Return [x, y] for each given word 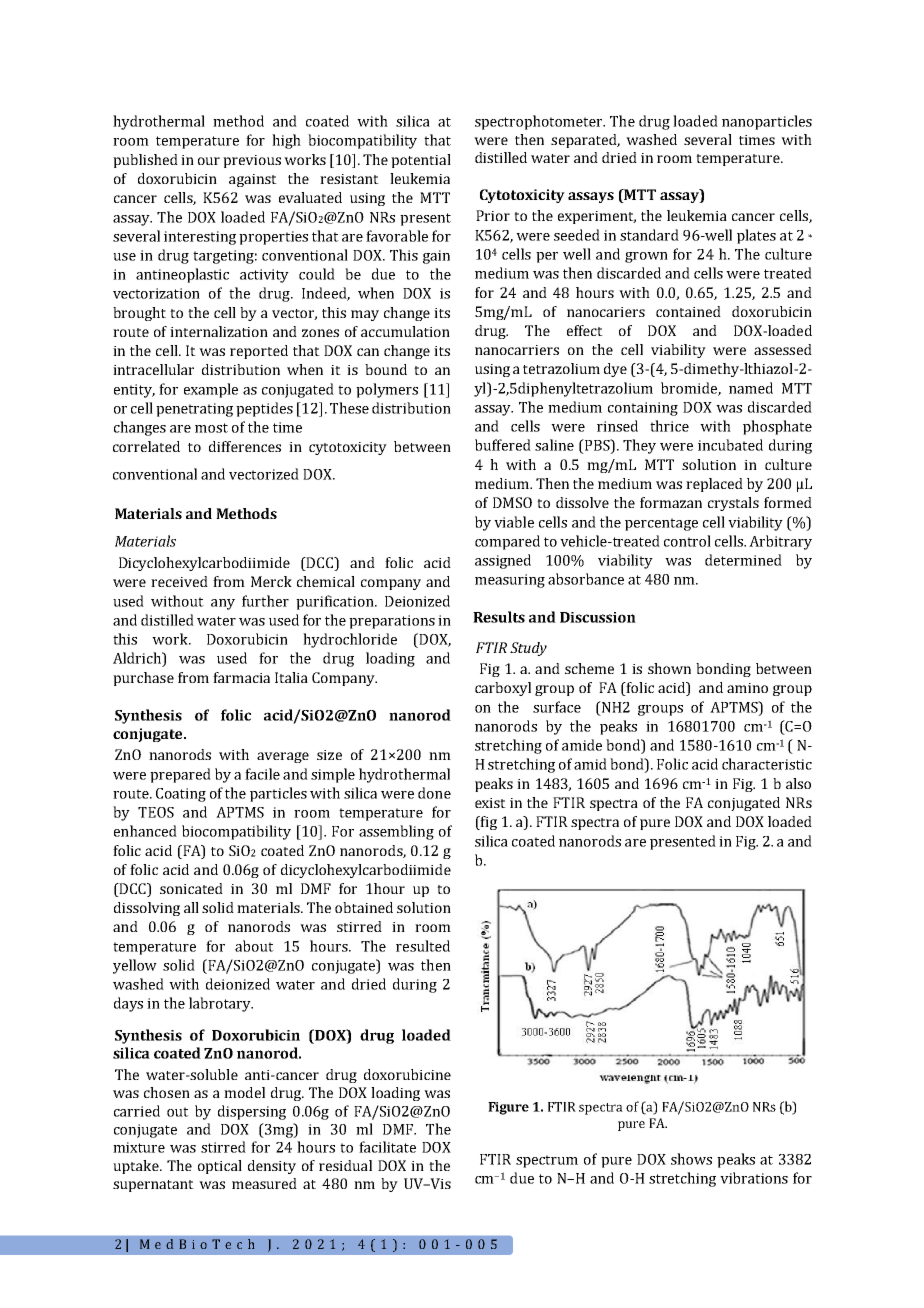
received [179, 581]
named [751, 388]
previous [252, 161]
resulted [423, 946]
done [434, 793]
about [254, 946]
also [798, 783]
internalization [219, 331]
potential [421, 161]
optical [220, 1167]
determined [743, 560]
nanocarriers [517, 350]
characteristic [767, 764]
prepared [180, 775]
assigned [503, 561]
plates [756, 236]
